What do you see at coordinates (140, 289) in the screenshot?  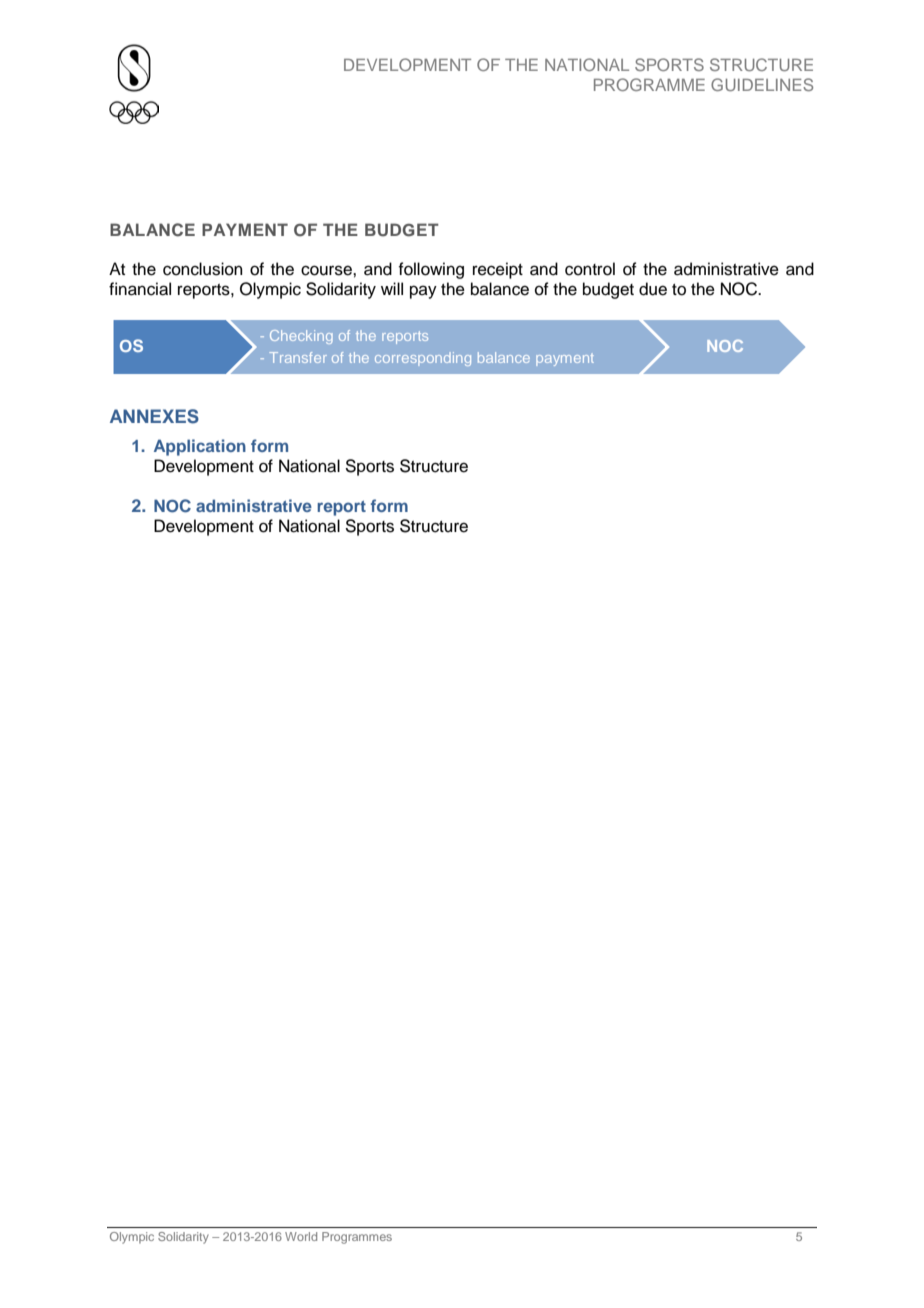 I see `financial` at bounding box center [140, 289].
